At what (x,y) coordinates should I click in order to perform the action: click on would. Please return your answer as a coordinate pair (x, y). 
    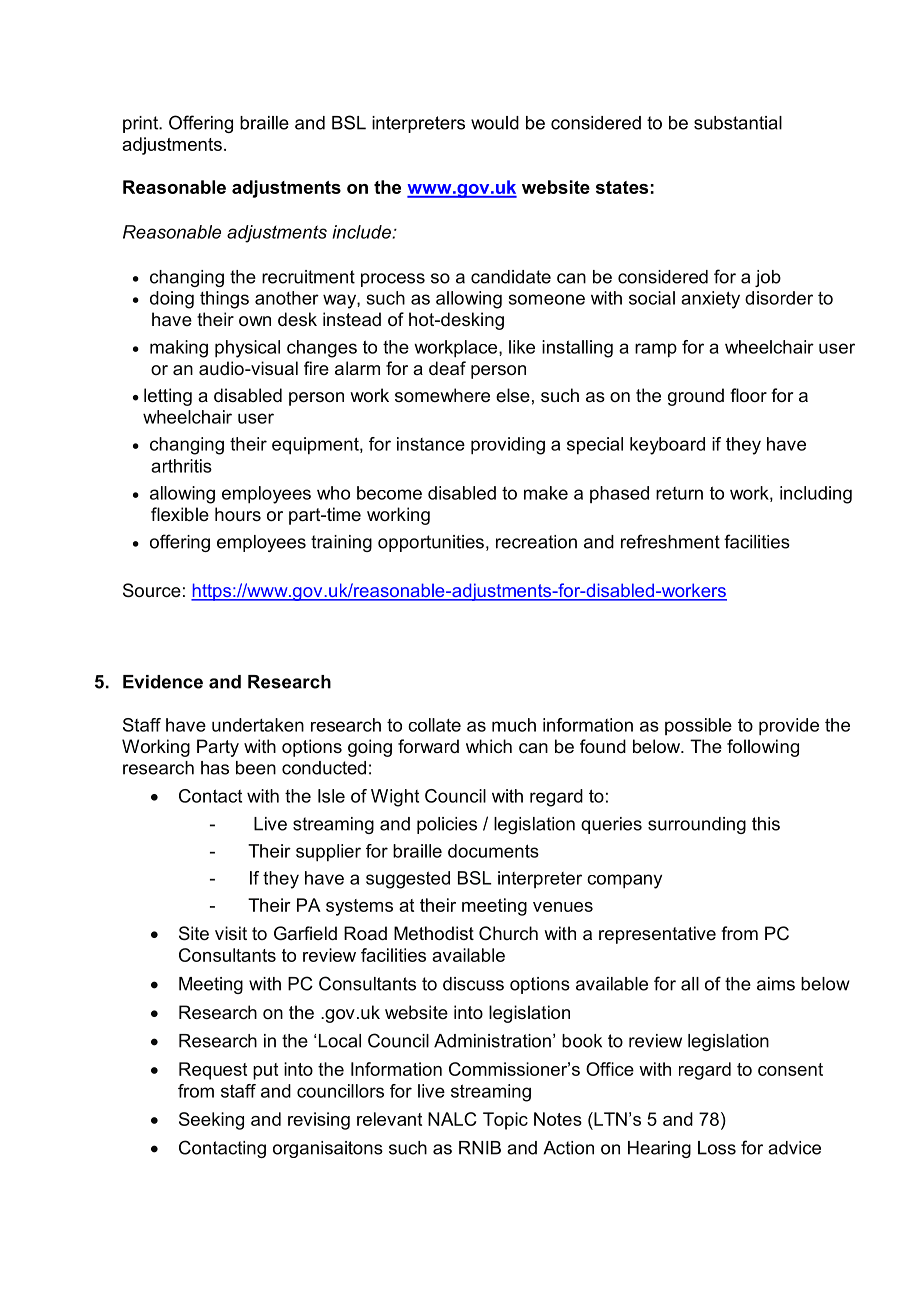
    Looking at the image, I should click on (495, 123).
